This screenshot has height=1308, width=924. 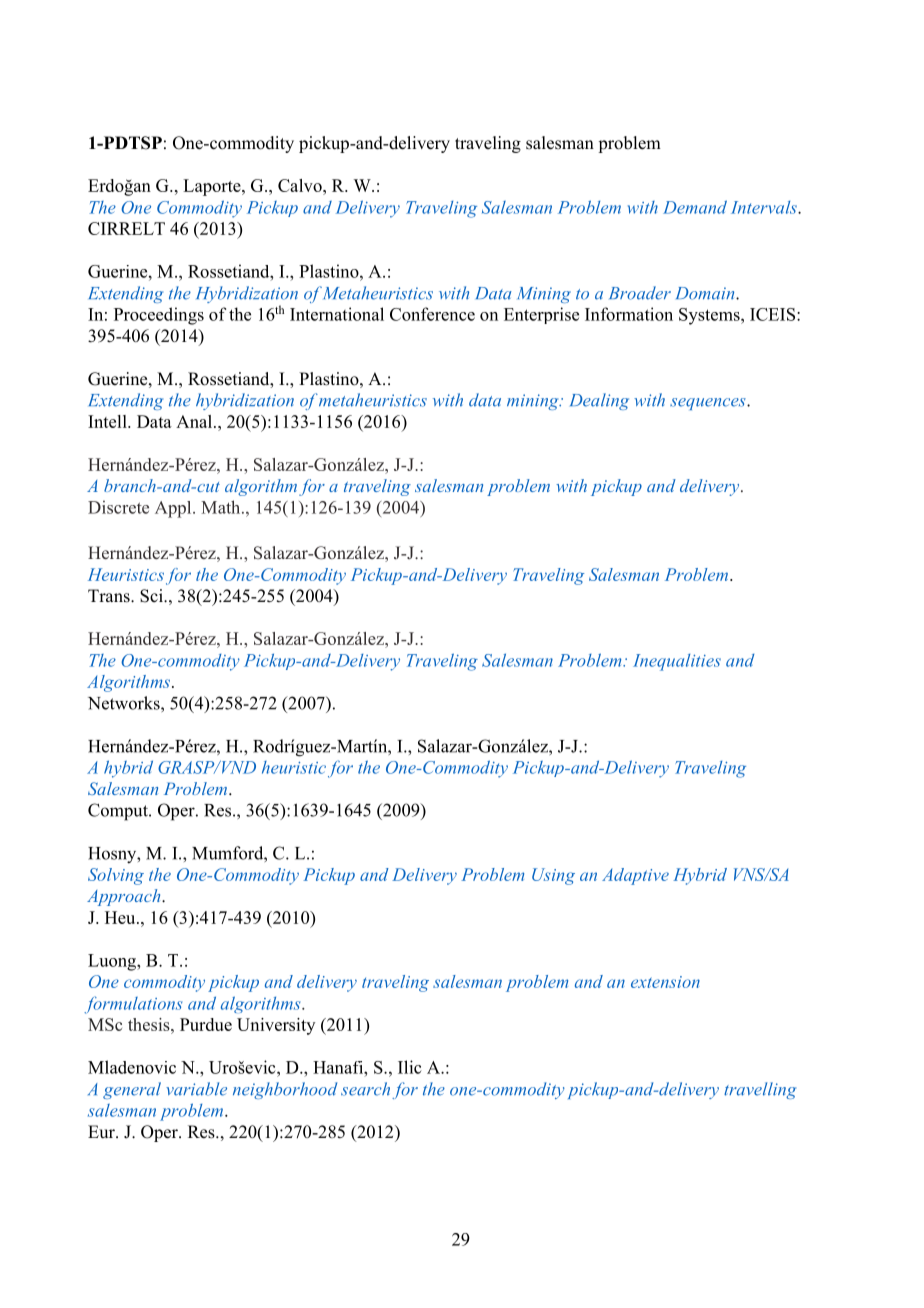 What do you see at coordinates (635, 876) in the screenshot?
I see `Adaptive` at bounding box center [635, 876].
